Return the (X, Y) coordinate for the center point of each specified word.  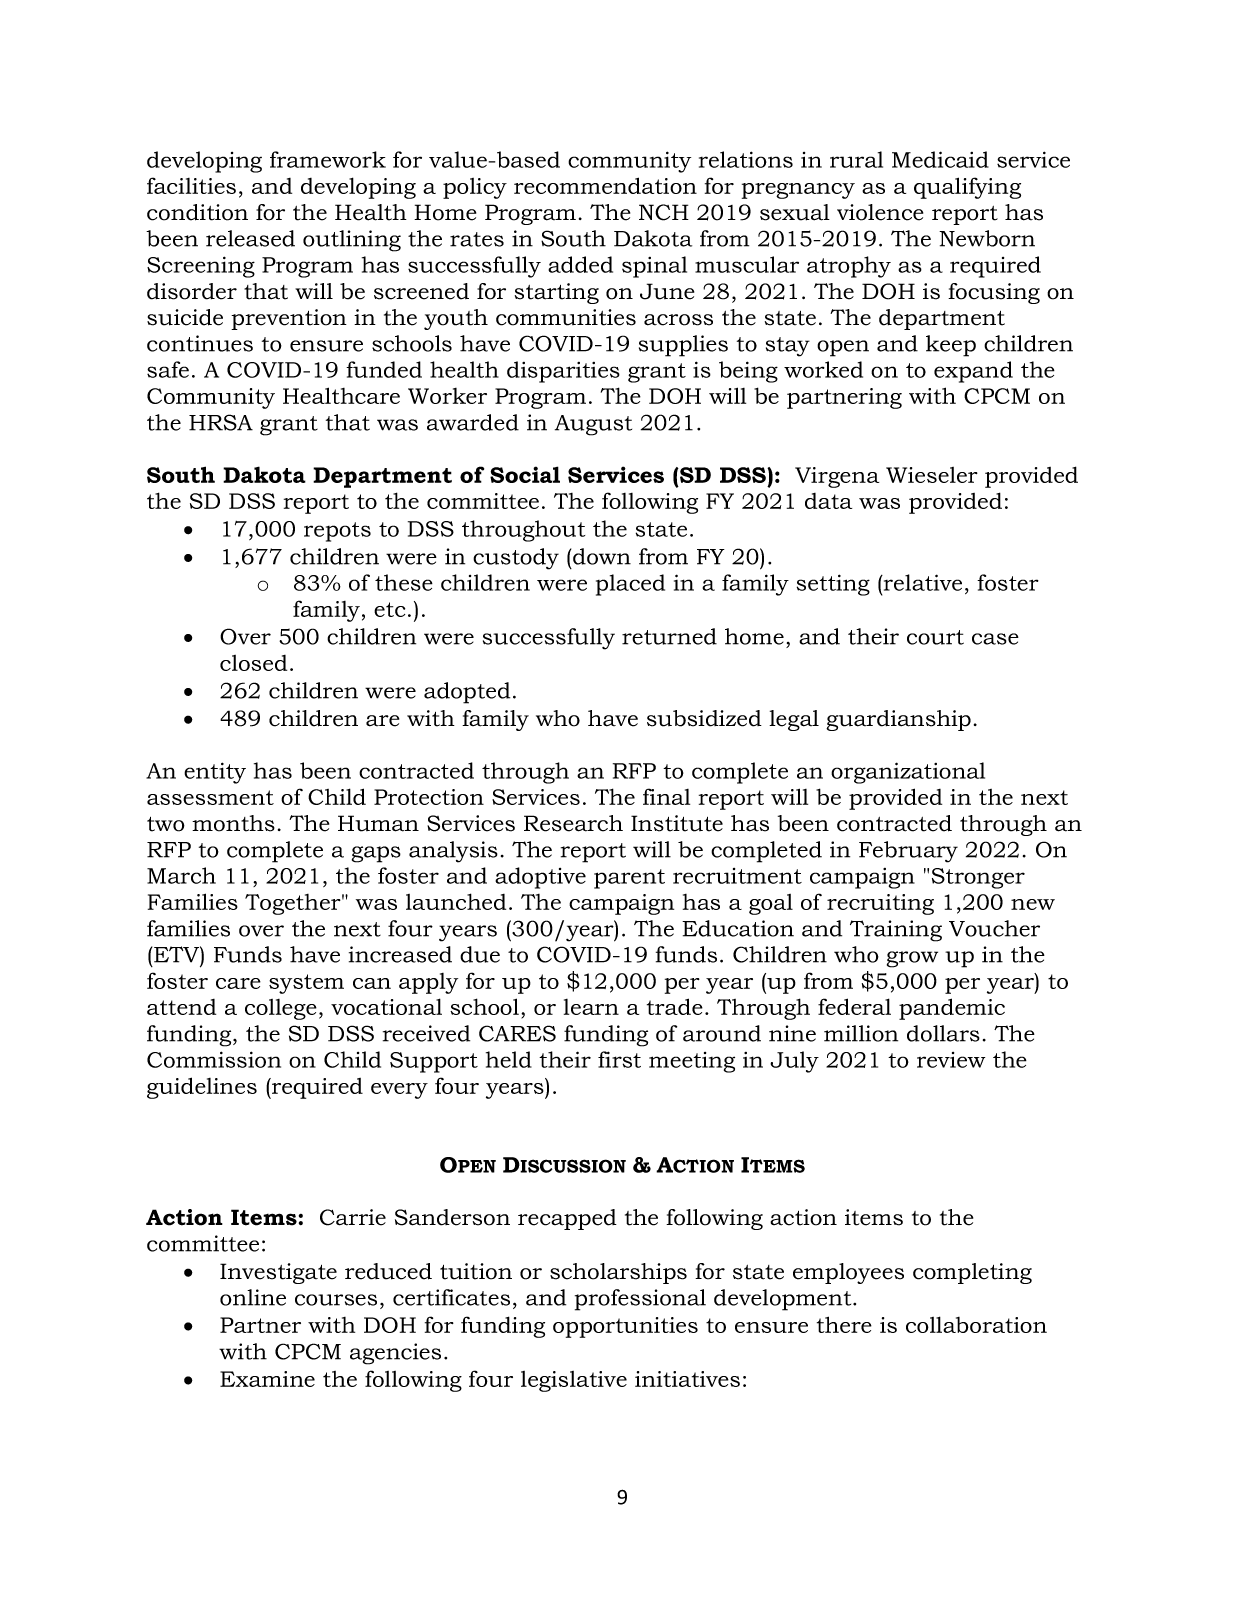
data (828, 501)
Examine (267, 1379)
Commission (214, 1059)
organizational (908, 773)
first (619, 1059)
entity (215, 773)
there (844, 1324)
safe (168, 369)
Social (525, 474)
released (250, 238)
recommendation (605, 185)
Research (573, 823)
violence (880, 212)
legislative (574, 1381)
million (861, 1033)
